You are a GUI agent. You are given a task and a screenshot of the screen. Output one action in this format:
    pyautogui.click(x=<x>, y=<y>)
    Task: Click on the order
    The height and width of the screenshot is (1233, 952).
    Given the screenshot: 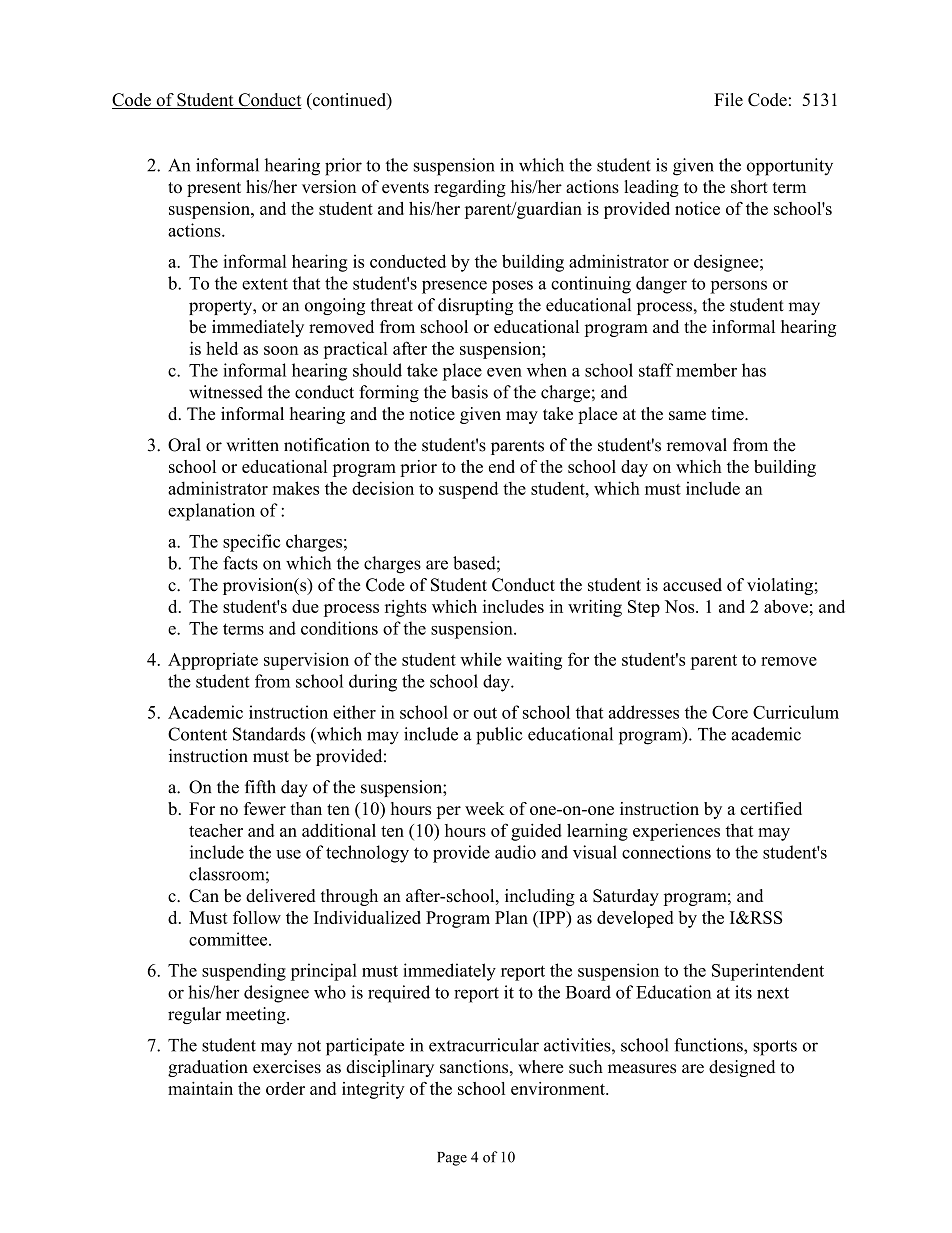 What is the action you would take?
    pyautogui.click(x=285, y=1088)
